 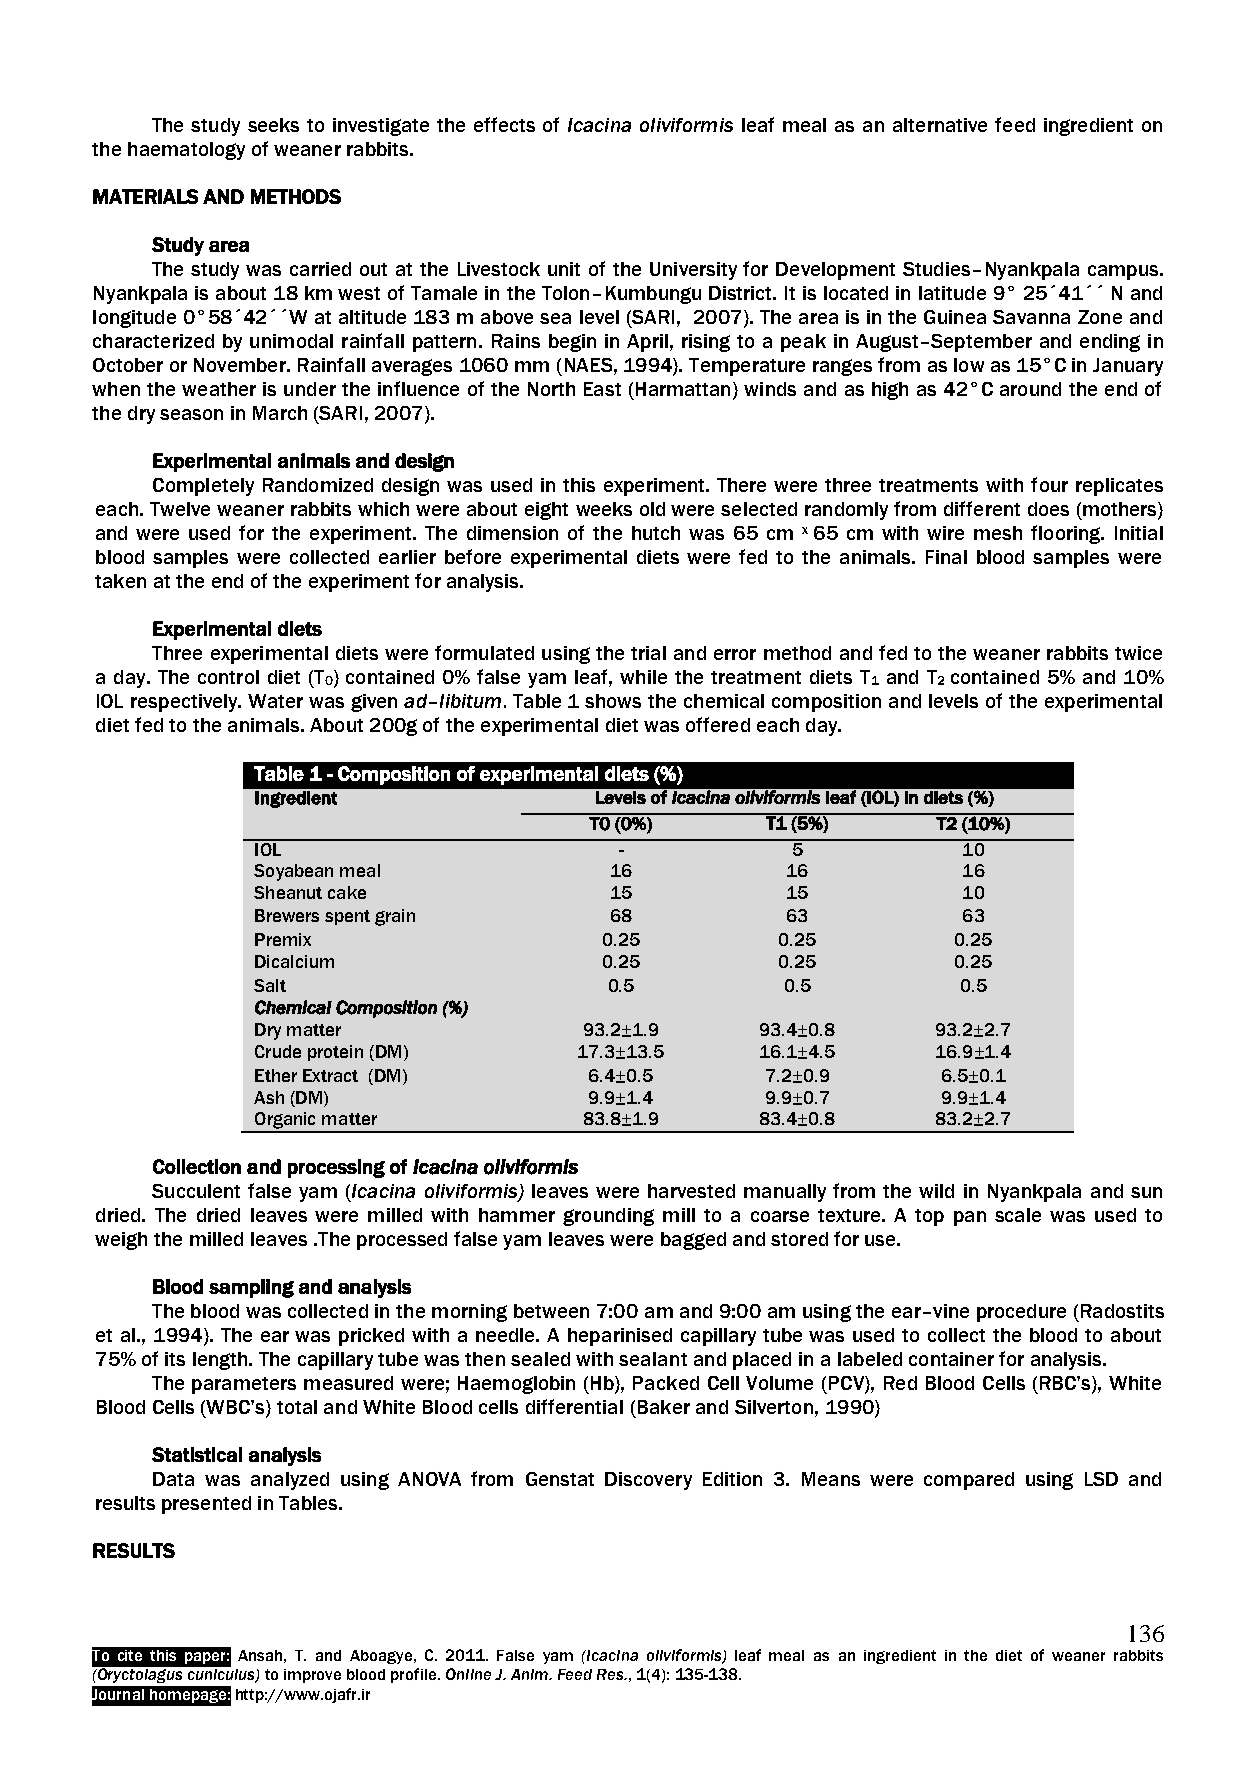 What do you see at coordinates (940, 125) in the screenshot?
I see `alternative` at bounding box center [940, 125].
